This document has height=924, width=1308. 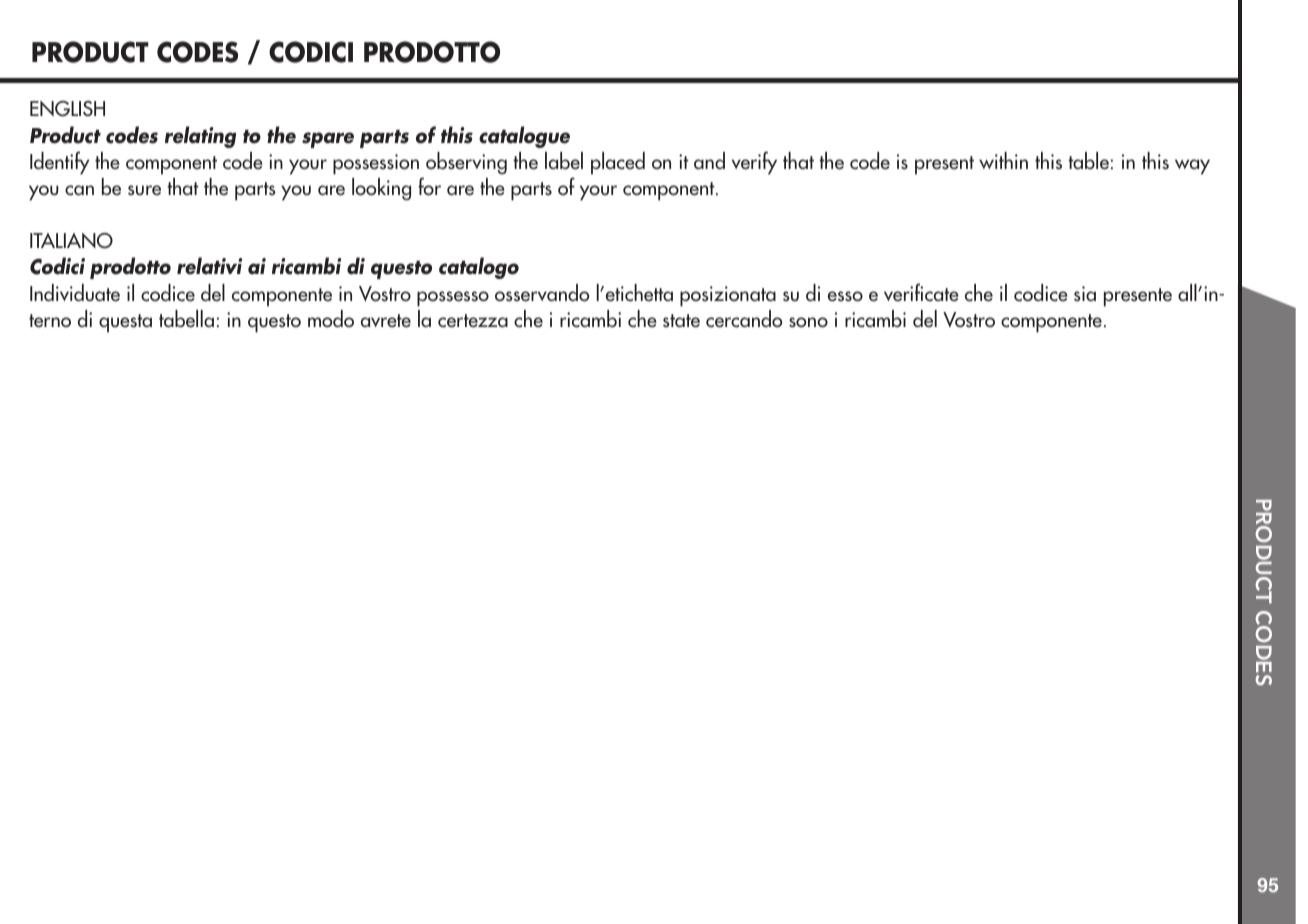 What do you see at coordinates (1192, 167) in the document?
I see `way` at bounding box center [1192, 167].
